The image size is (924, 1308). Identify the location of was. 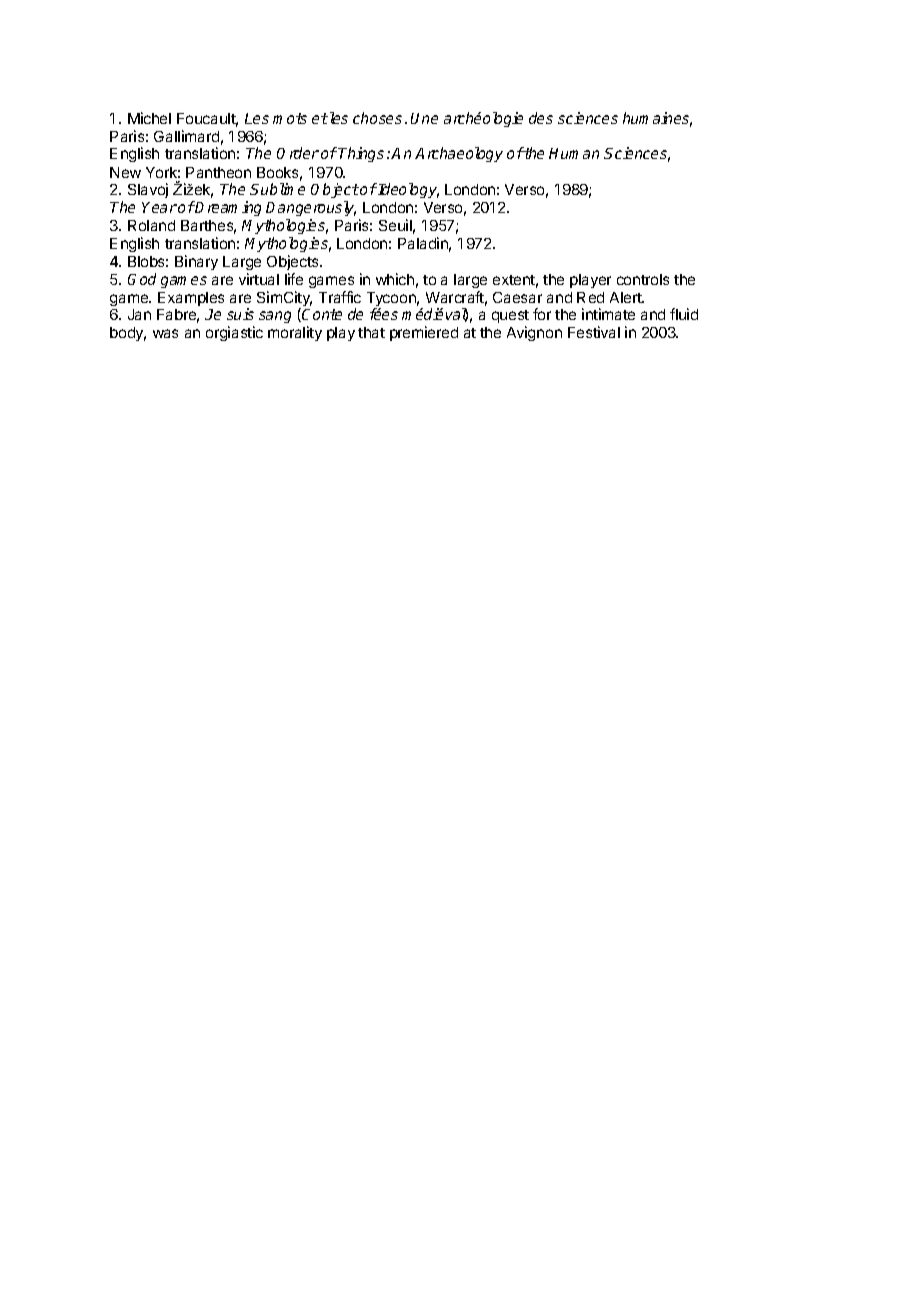
(165, 333).
